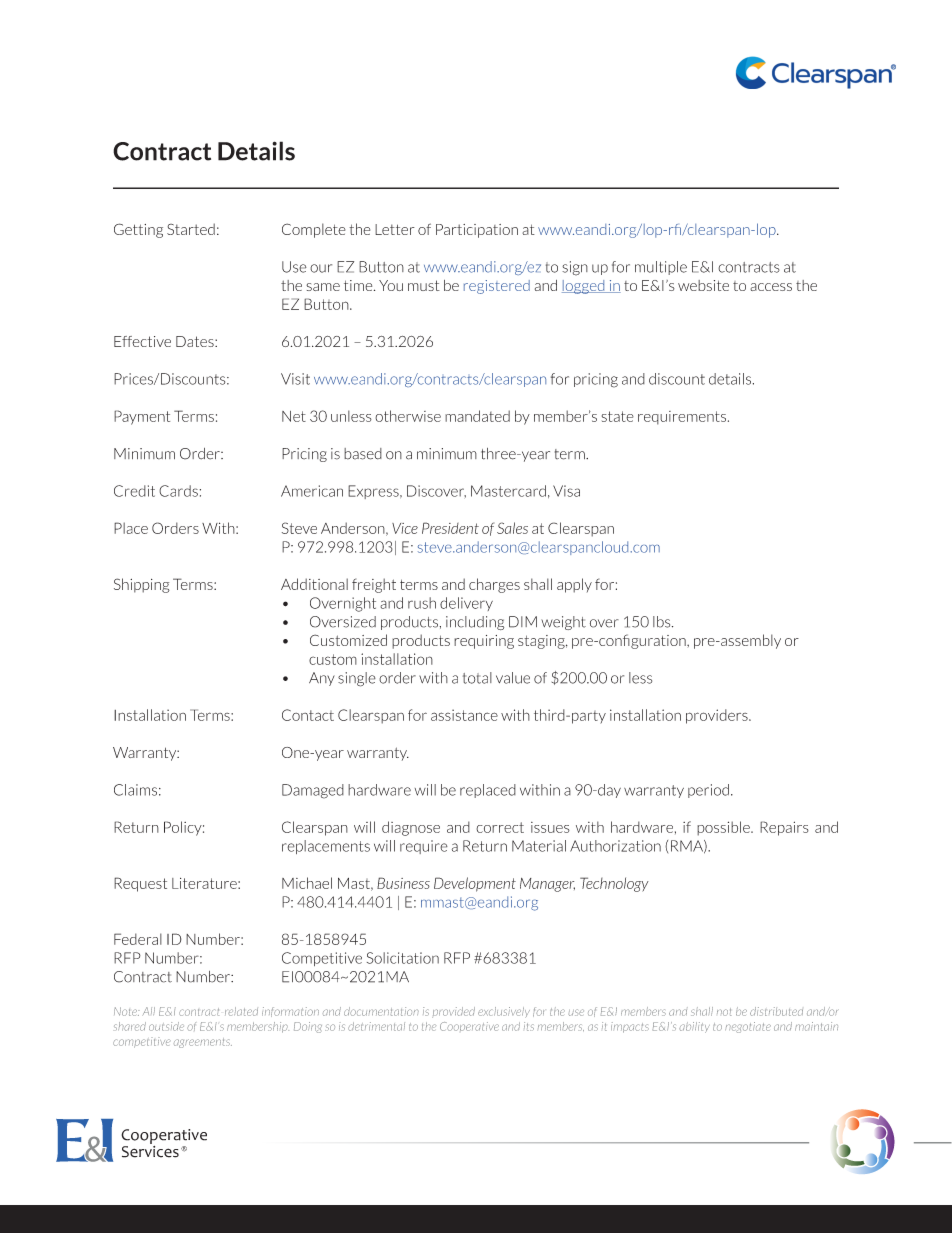 The height and width of the image is (1233, 952). What do you see at coordinates (500, 827) in the image?
I see `correct` at bounding box center [500, 827].
